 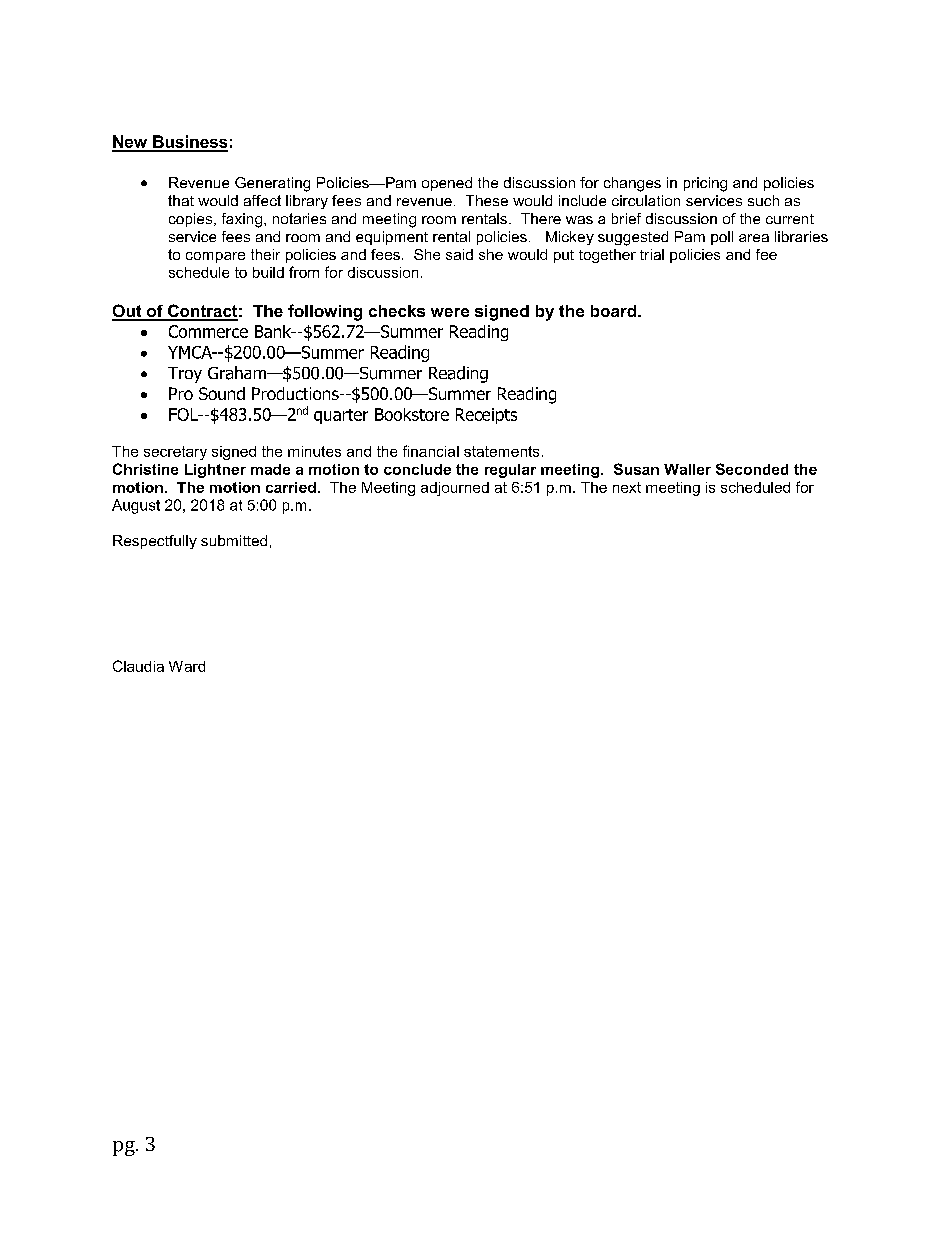 I want to click on Waller, so click(x=687, y=469).
